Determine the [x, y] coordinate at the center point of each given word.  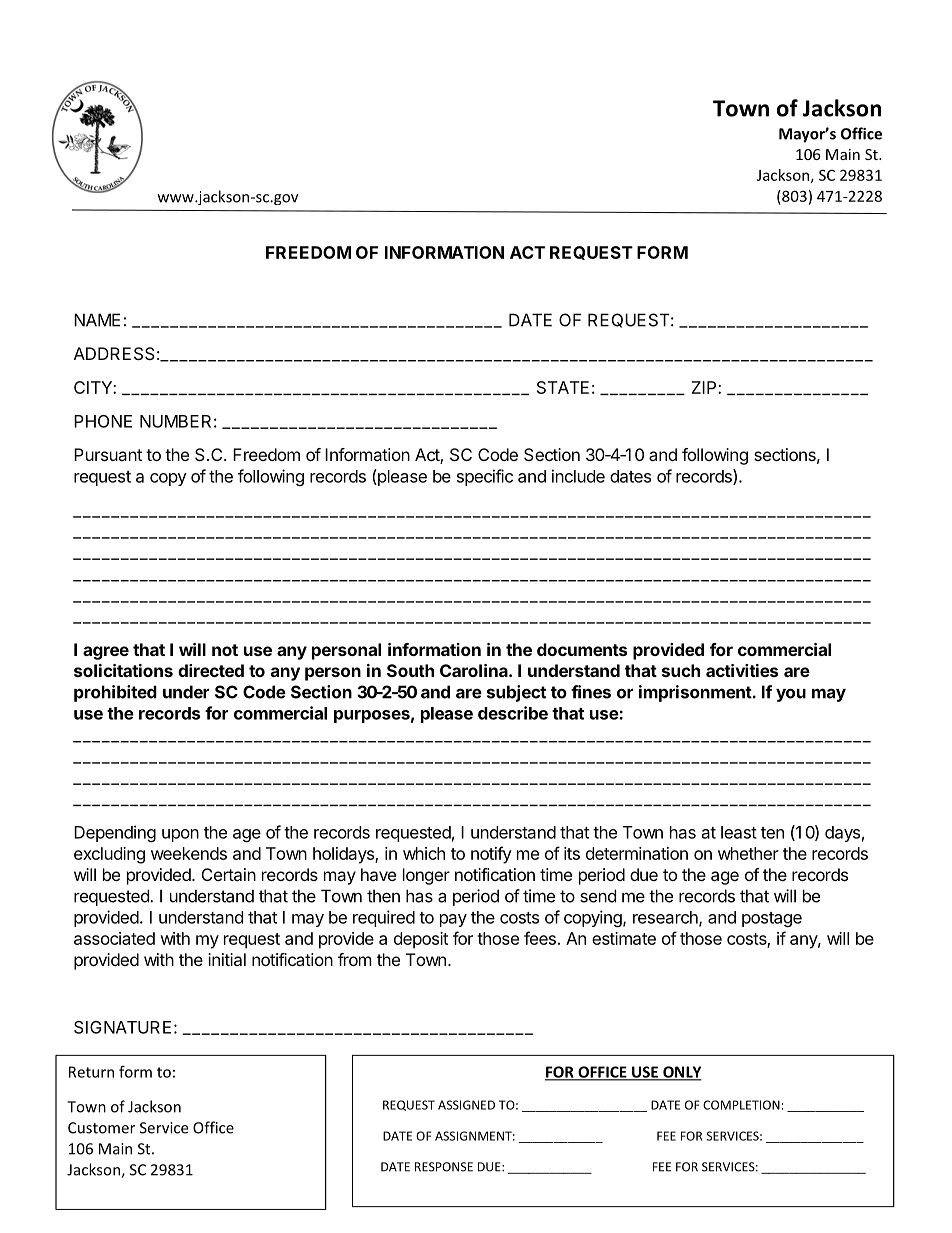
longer [426, 876]
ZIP [705, 387]
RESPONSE [444, 1167]
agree [106, 653]
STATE [563, 387]
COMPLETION [741, 1105]
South [410, 670]
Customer [101, 1128]
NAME [97, 320]
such [681, 670]
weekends [189, 853]
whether [748, 853]
